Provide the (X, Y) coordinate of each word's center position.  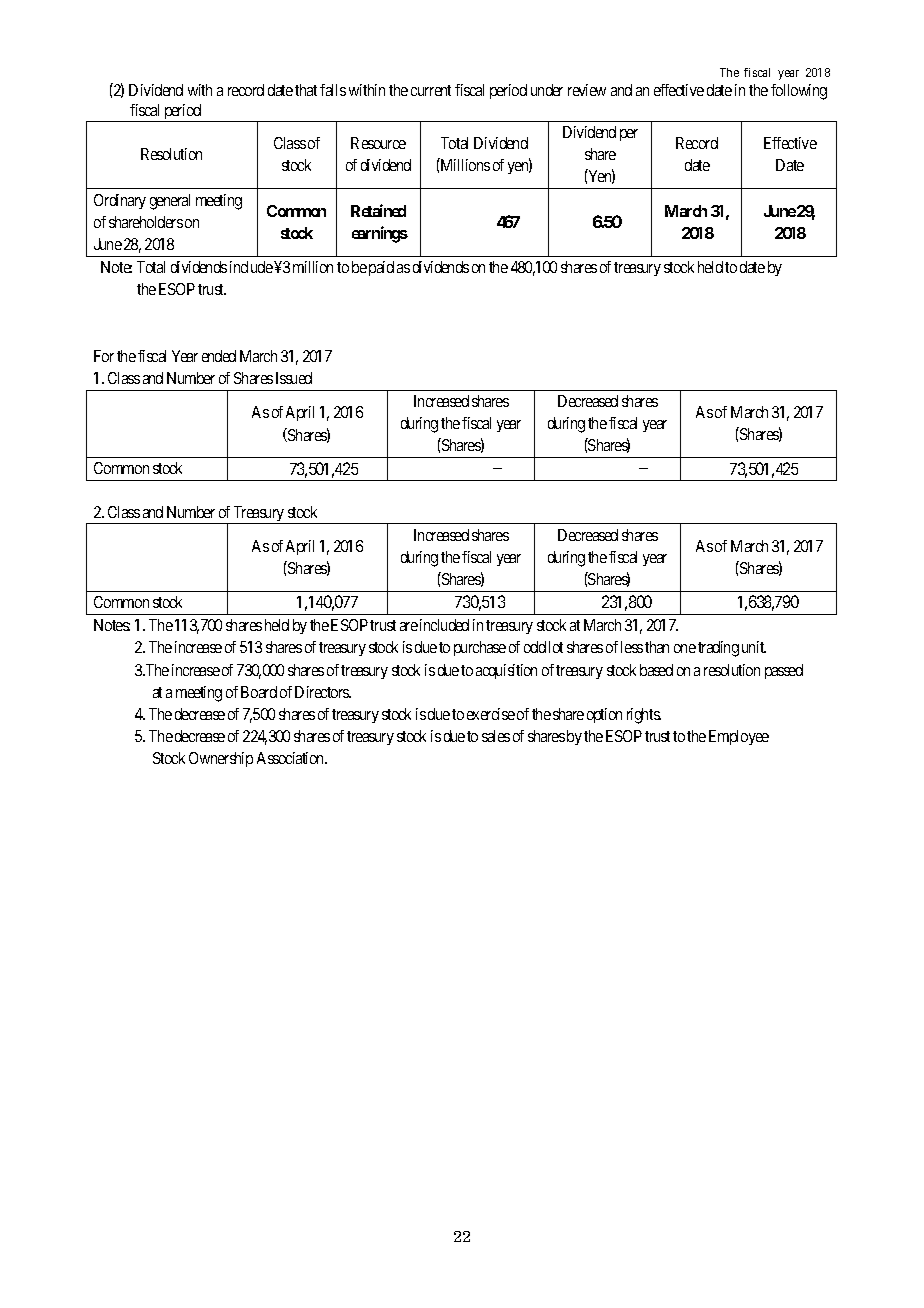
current (431, 90)
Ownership (221, 759)
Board (259, 692)
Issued (294, 378)
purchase (480, 648)
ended (219, 356)
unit (754, 647)
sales (496, 736)
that (306, 90)
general (170, 202)
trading (718, 649)
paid (381, 268)
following (799, 92)
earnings (380, 234)
